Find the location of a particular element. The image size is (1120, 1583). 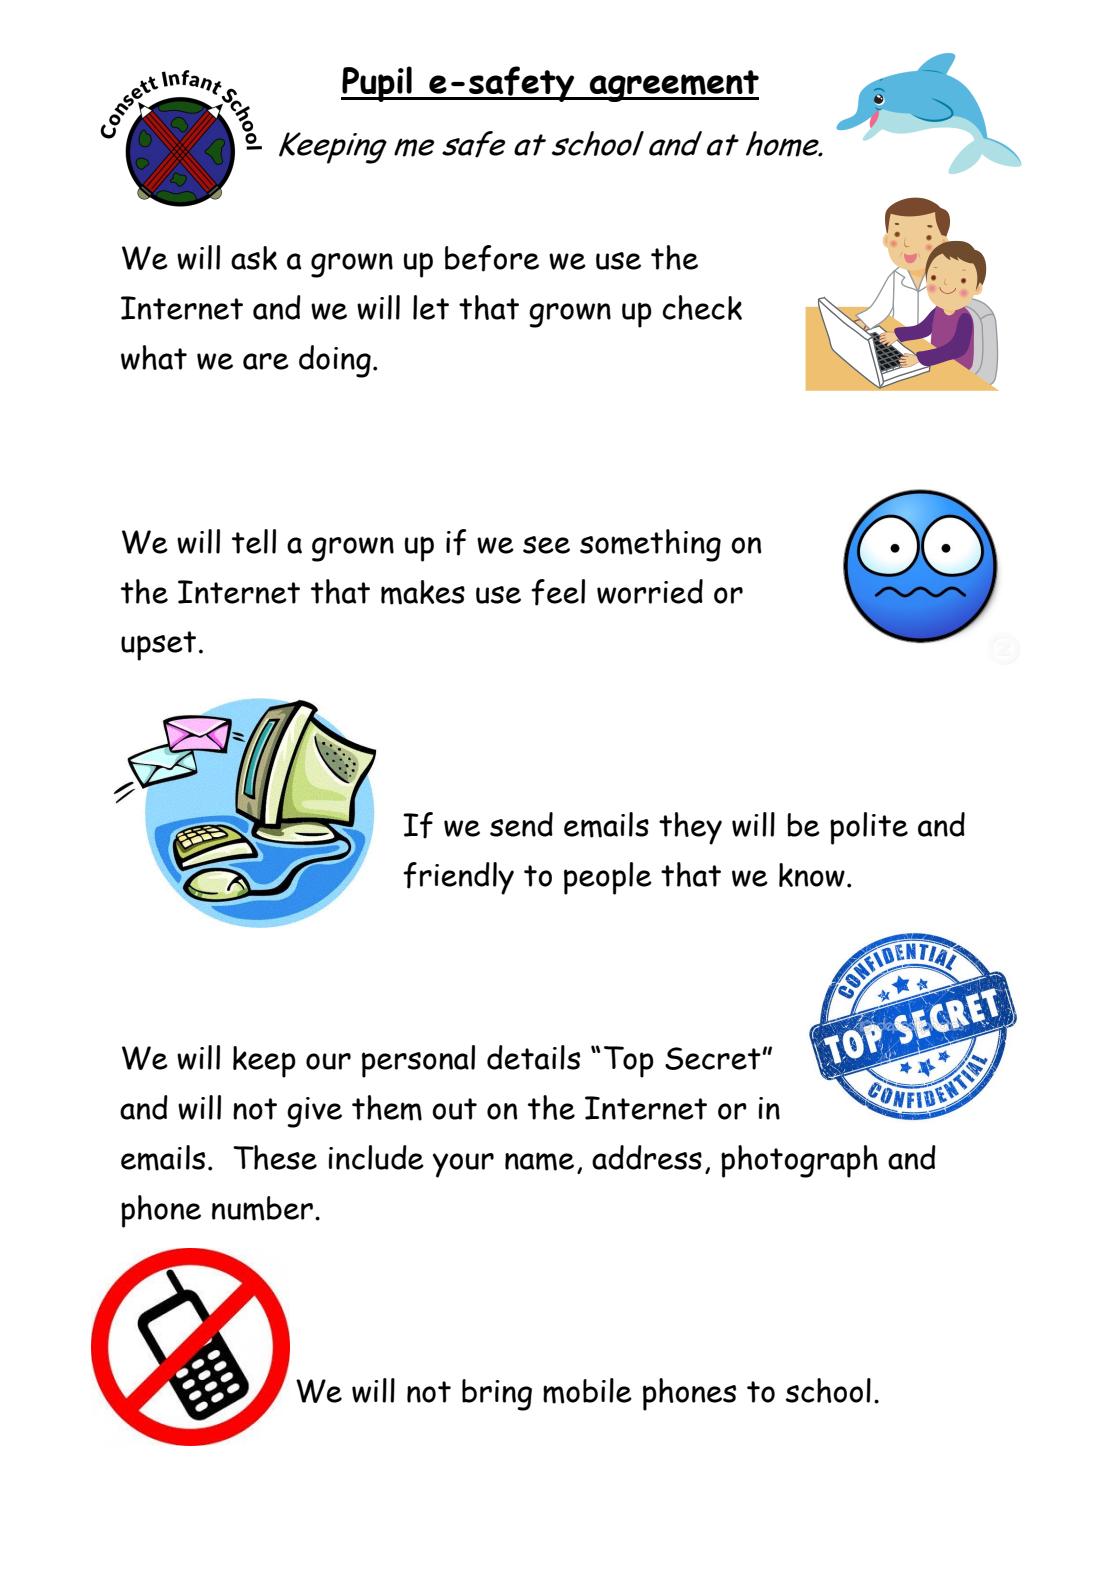

see is located at coordinates (546, 545).
